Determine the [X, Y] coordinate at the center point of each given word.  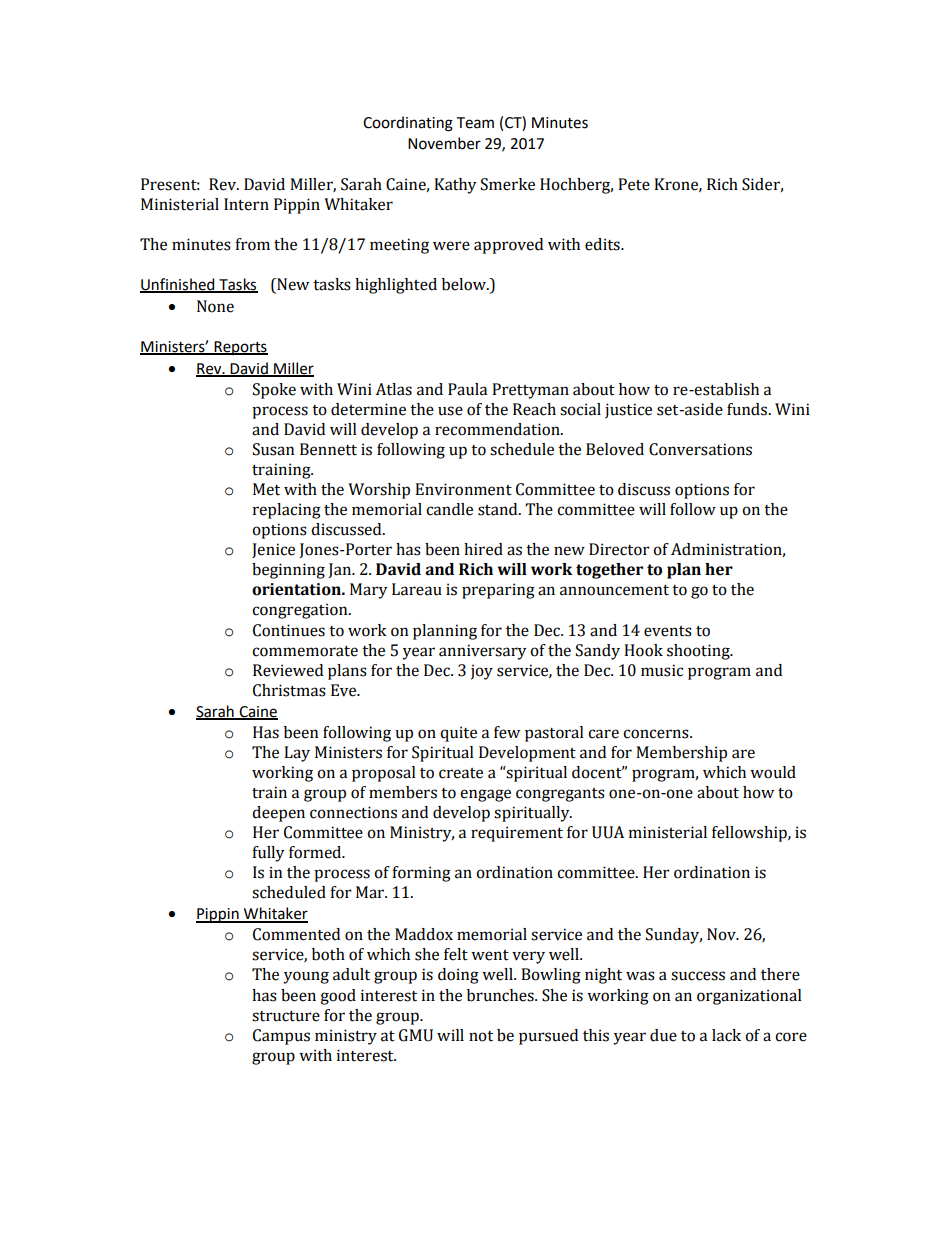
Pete [634, 184]
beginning [288, 571]
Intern [246, 204]
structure [286, 1016]
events [668, 631]
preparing [498, 591]
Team [475, 123]
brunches [501, 995]
